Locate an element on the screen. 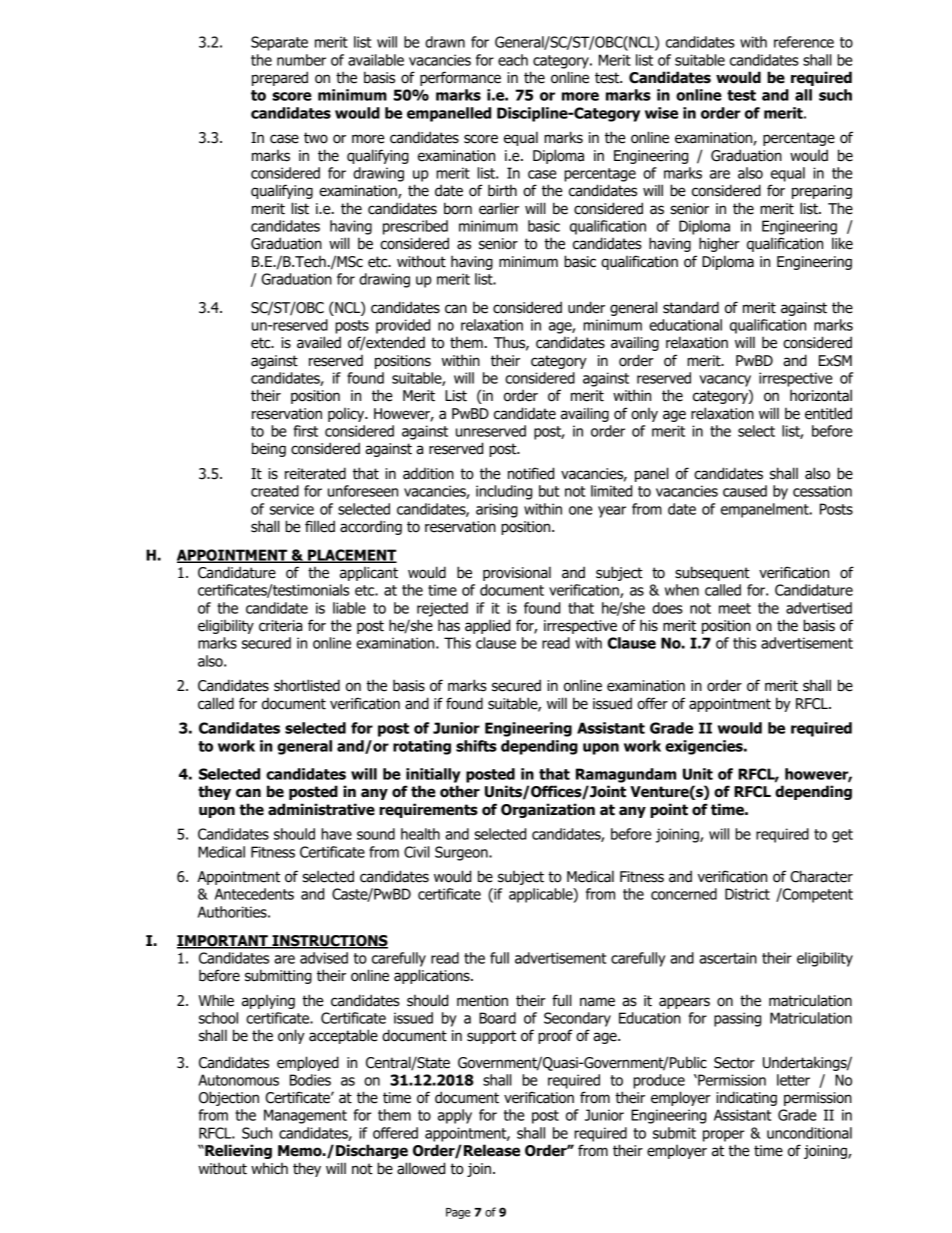  which is located at coordinates (269, 1168).
